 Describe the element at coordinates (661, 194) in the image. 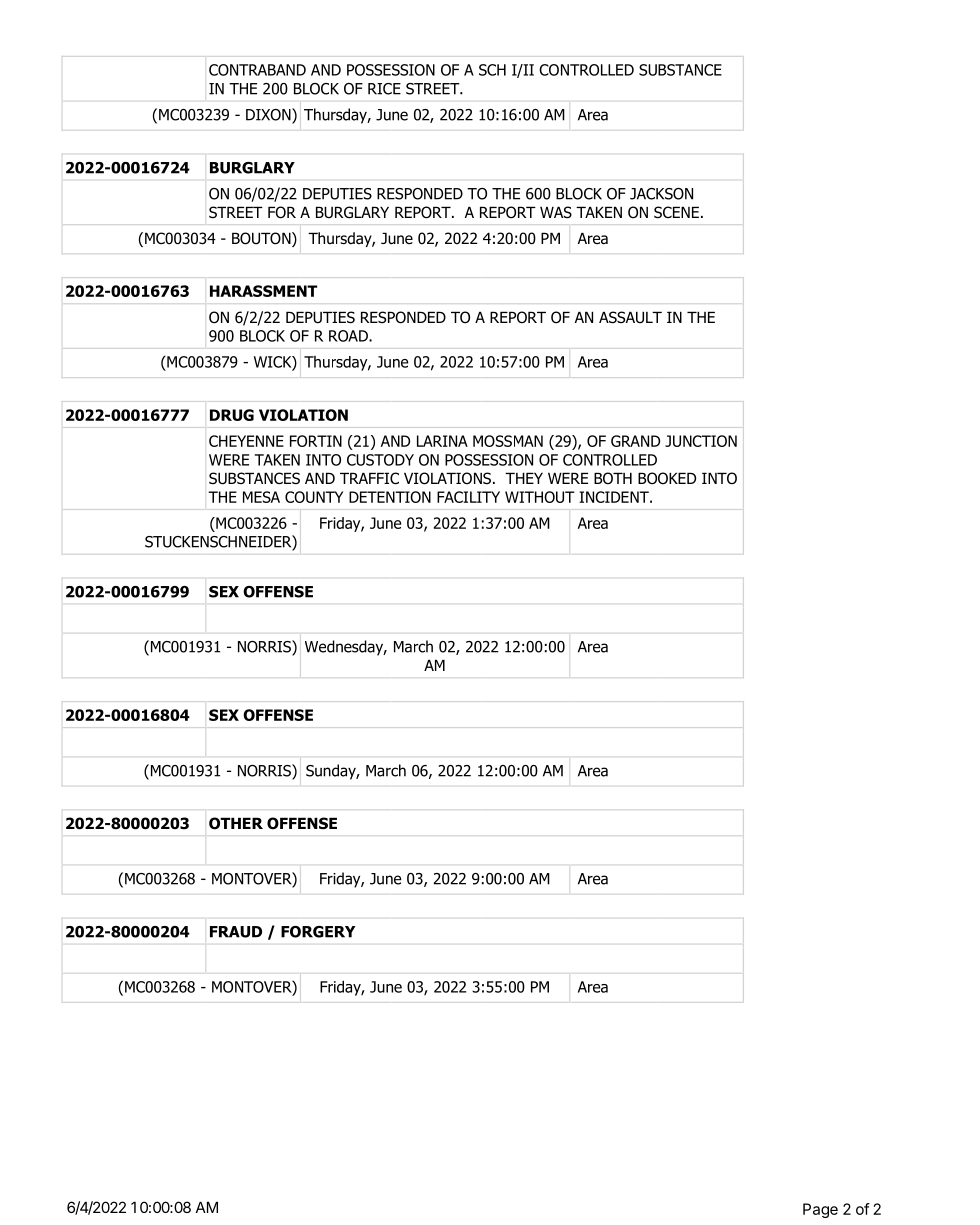

I see `JACKSON` at that location.
